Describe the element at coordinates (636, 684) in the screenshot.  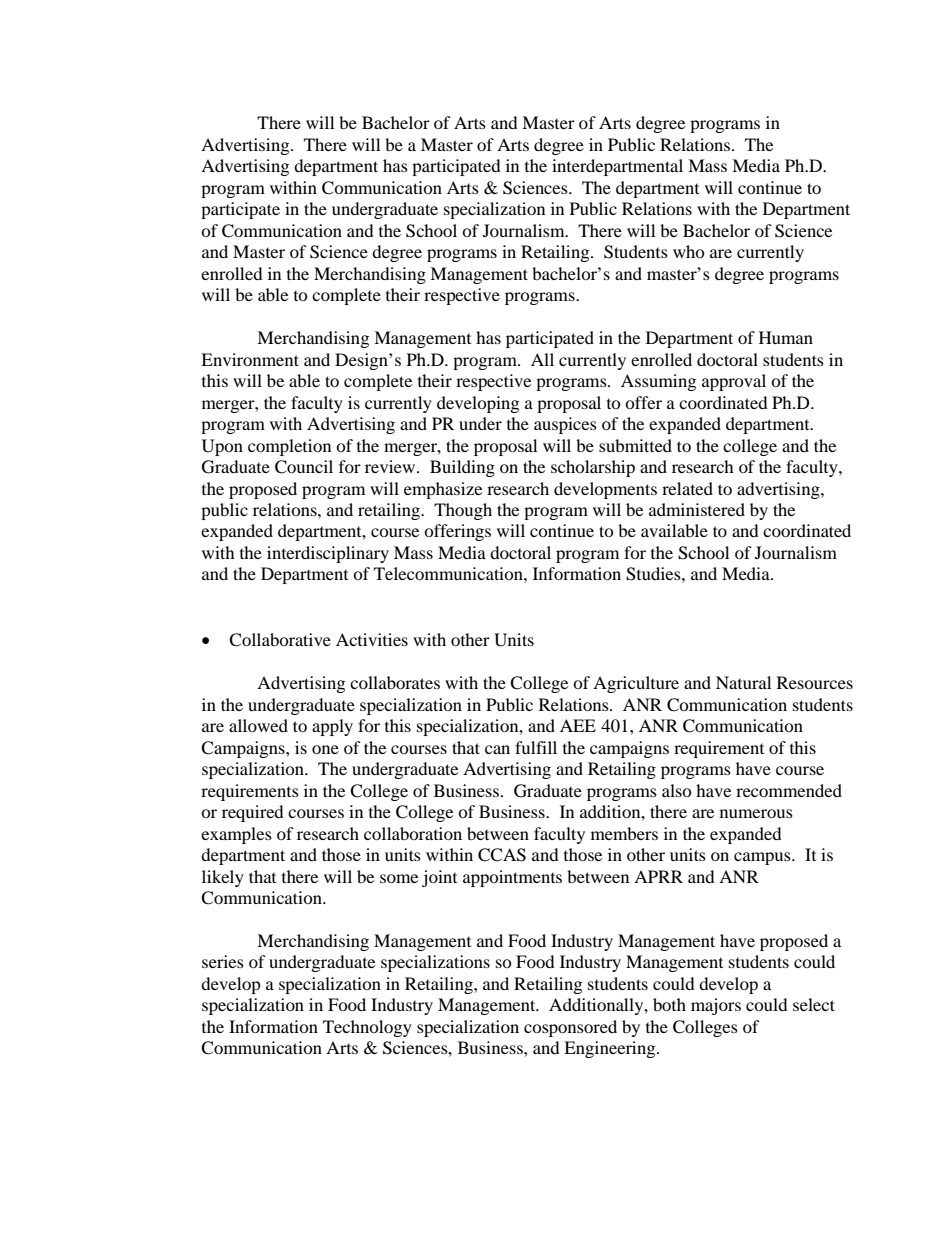
I see `Agriculture` at that location.
